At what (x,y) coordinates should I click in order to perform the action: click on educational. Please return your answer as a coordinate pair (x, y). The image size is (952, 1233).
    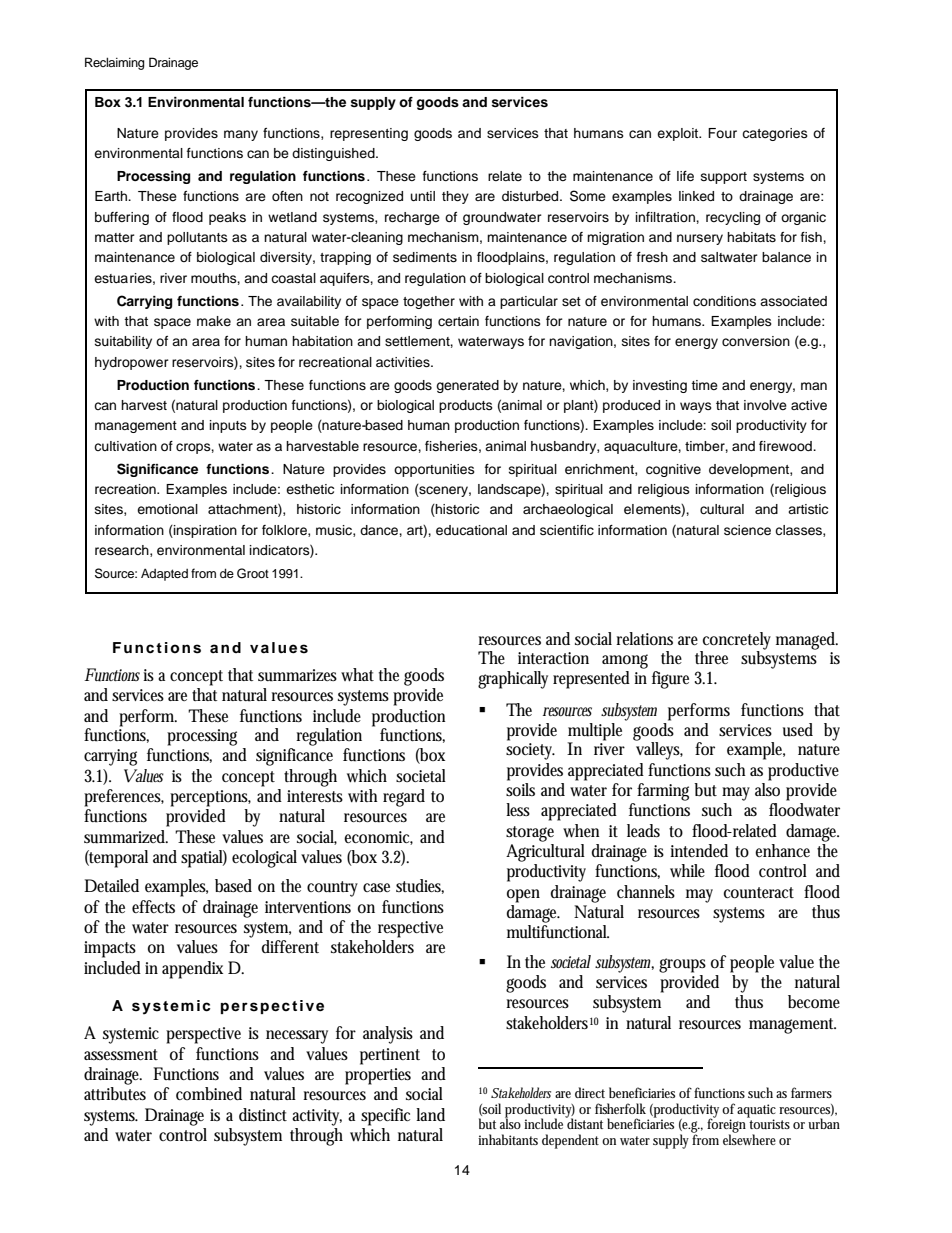
    Looking at the image, I should click on (471, 530).
